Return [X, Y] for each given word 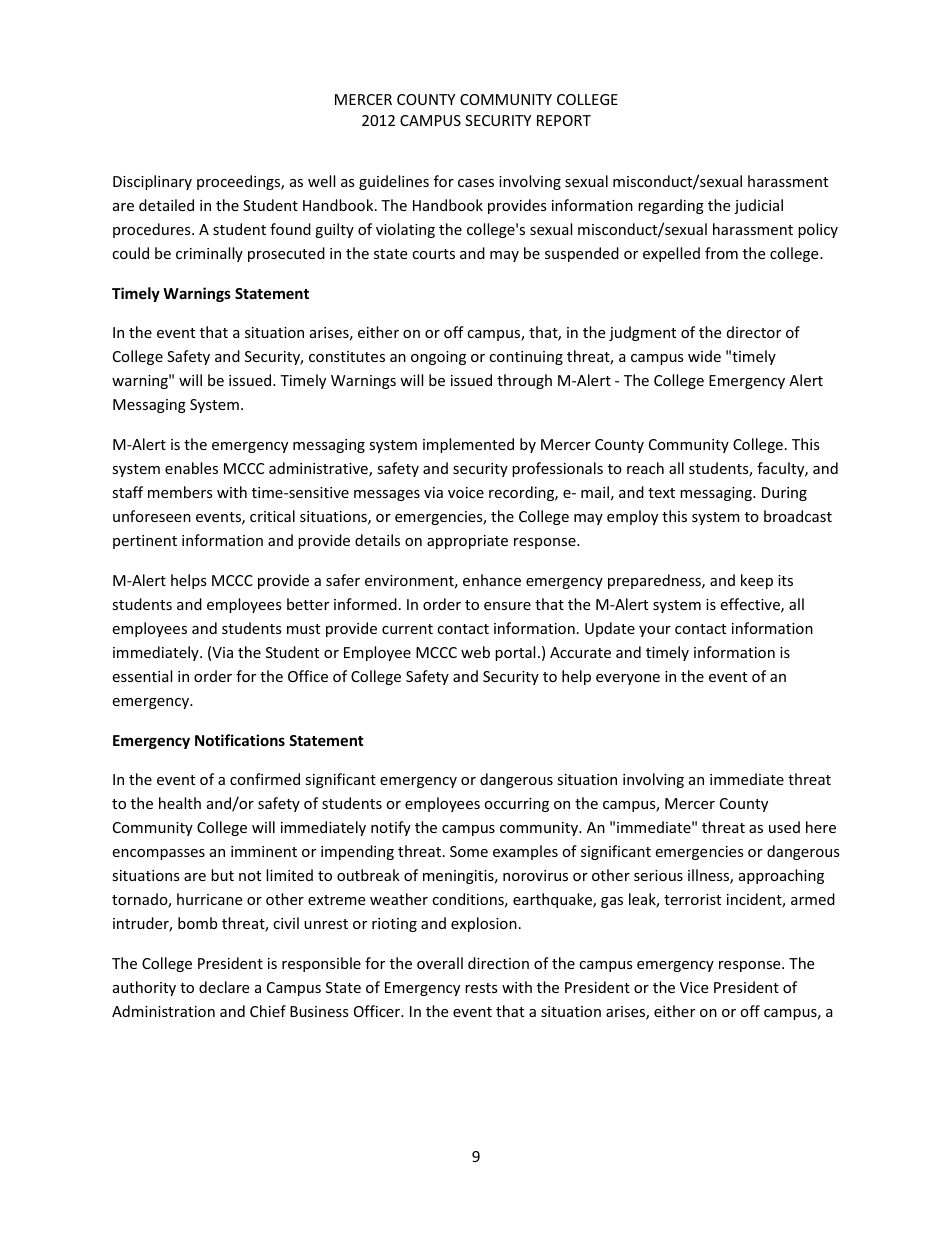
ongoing [438, 358]
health [180, 803]
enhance [492, 580]
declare [224, 987]
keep [757, 581]
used [784, 827]
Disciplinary [152, 182]
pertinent [145, 542]
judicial [758, 206]
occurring [516, 805]
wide [704, 356]
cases [476, 183]
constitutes [347, 356]
